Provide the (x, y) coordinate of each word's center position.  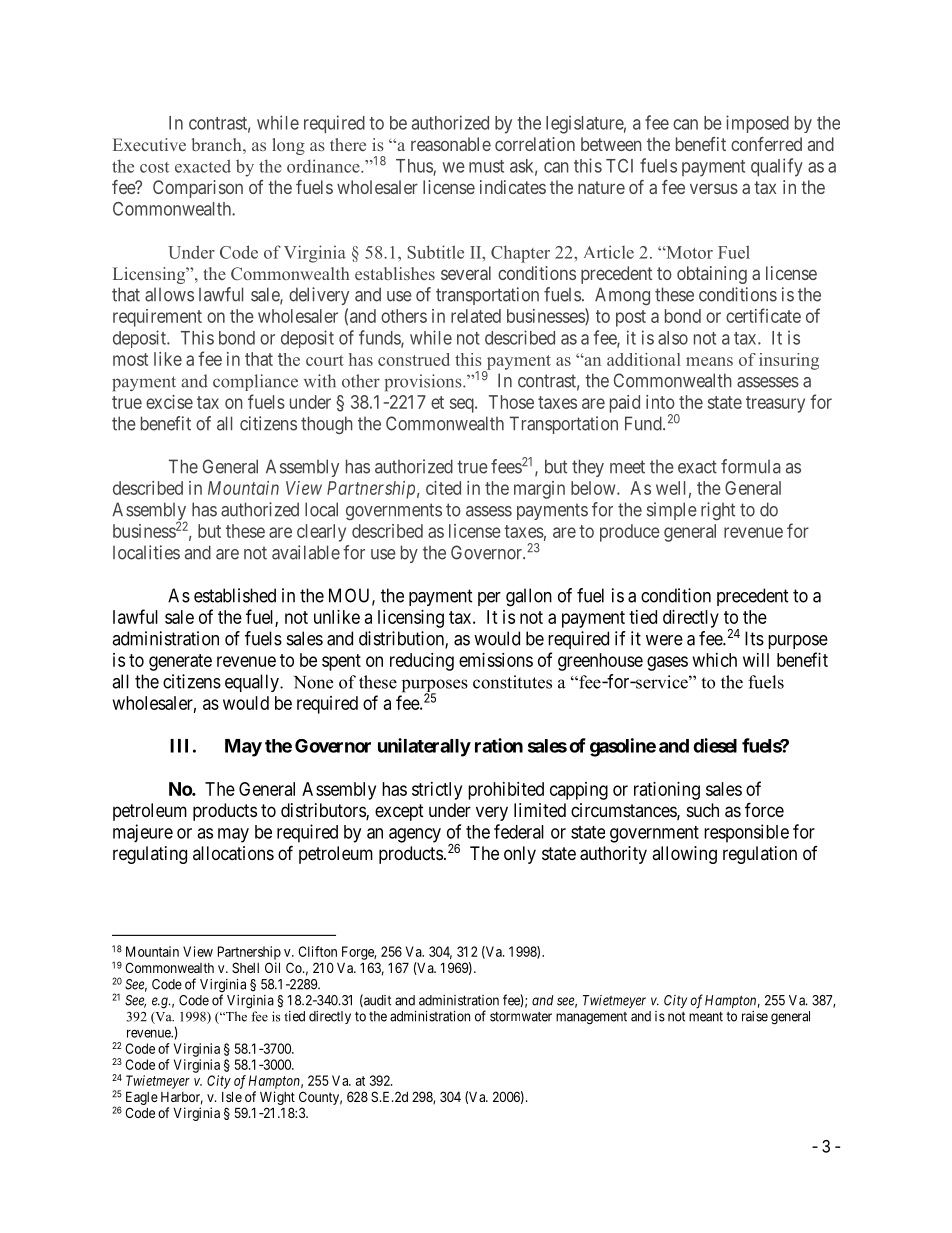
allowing (684, 855)
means (709, 361)
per (489, 599)
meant (706, 1017)
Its (754, 638)
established (235, 595)
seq (463, 405)
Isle (232, 1096)
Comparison (198, 189)
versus (714, 188)
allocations (233, 853)
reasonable (451, 144)
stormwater (521, 1017)
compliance (255, 382)
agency (415, 835)
